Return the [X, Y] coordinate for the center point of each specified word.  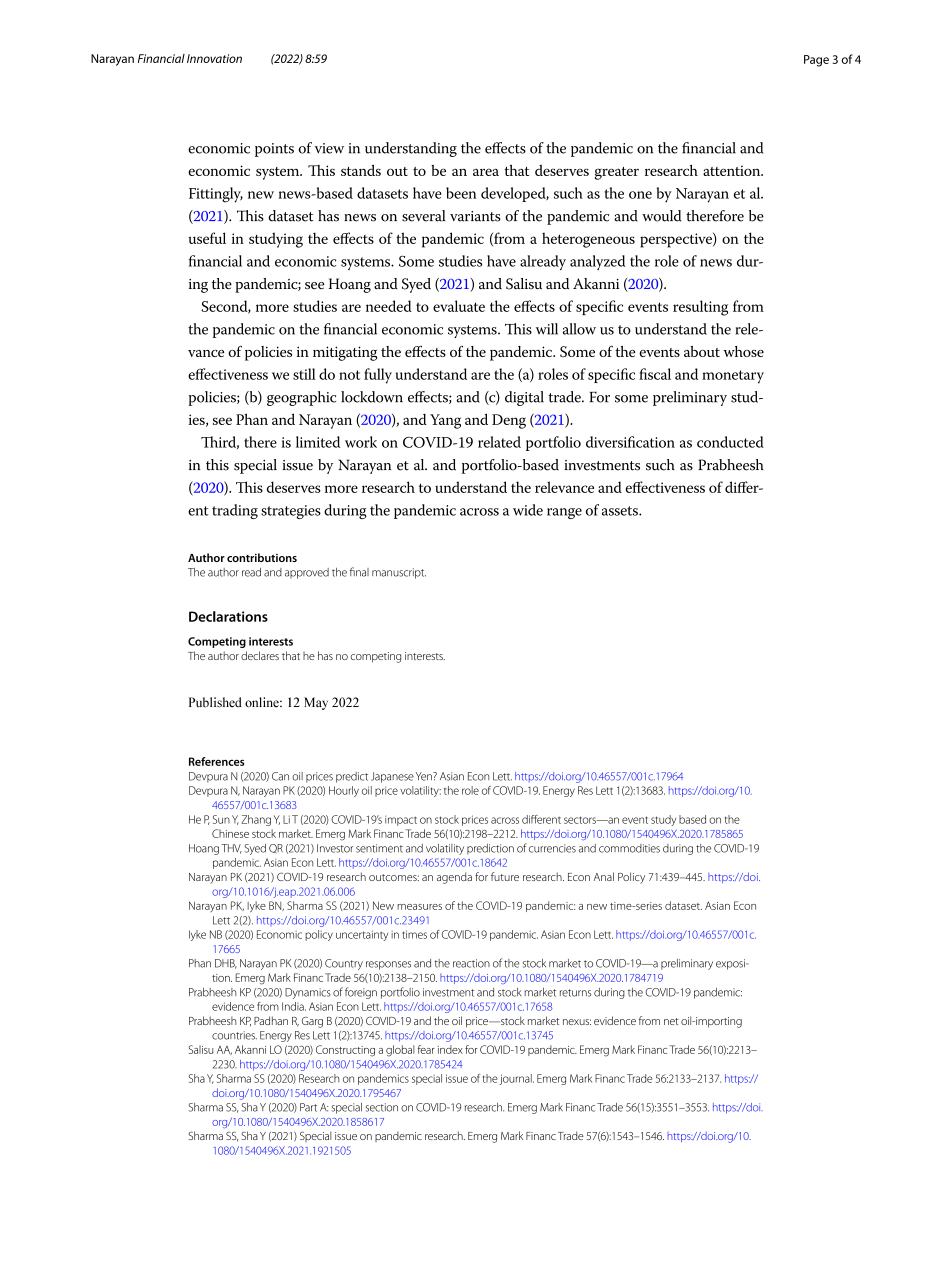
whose [743, 351]
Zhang [256, 820]
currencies [552, 848]
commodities [629, 848]
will [547, 329]
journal [516, 1079]
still [304, 374]
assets [621, 511]
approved [307, 573]
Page [816, 61]
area [486, 172]
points [274, 150]
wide [528, 510]
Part [308, 1107]
